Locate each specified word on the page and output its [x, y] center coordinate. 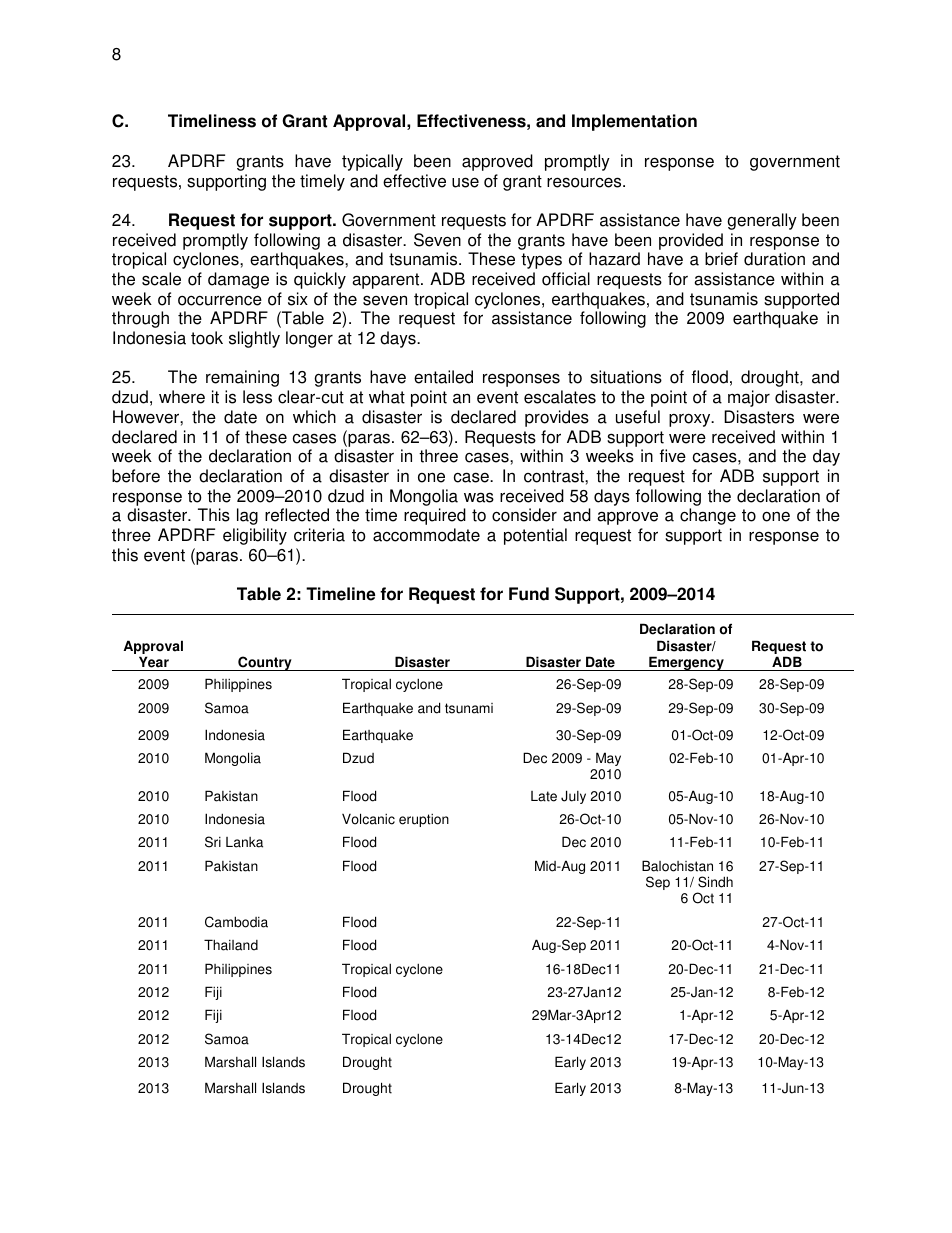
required [435, 516]
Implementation [634, 122]
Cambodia [236, 922]
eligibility [255, 536]
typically [372, 162]
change [708, 516]
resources [585, 182]
